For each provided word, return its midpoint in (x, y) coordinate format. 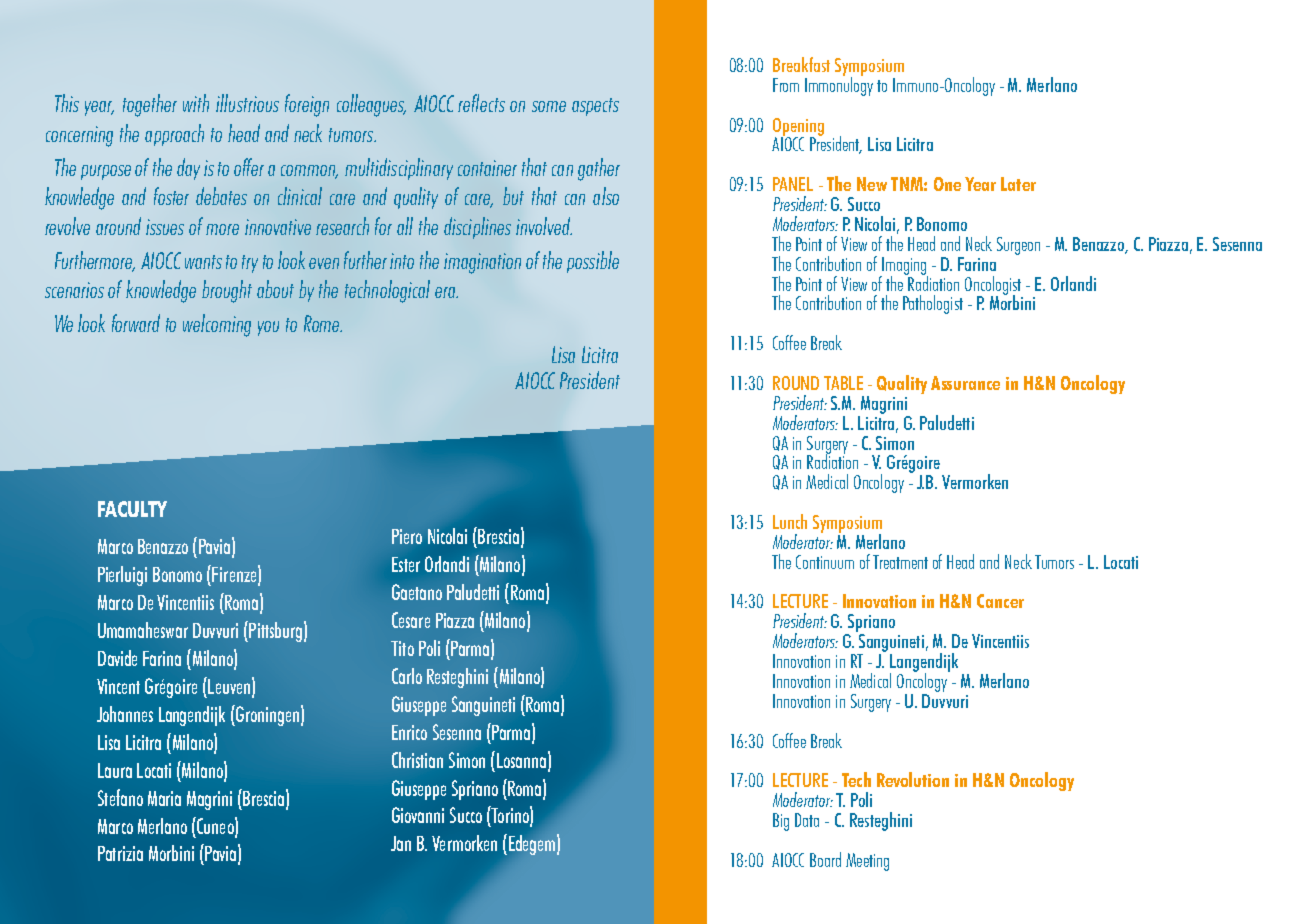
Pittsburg (274, 631)
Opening (798, 128)
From (786, 85)
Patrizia (120, 853)
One (947, 184)
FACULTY (132, 509)
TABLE (843, 383)
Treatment (900, 562)
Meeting (867, 862)
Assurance (965, 383)
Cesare (411, 620)
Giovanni (418, 815)
